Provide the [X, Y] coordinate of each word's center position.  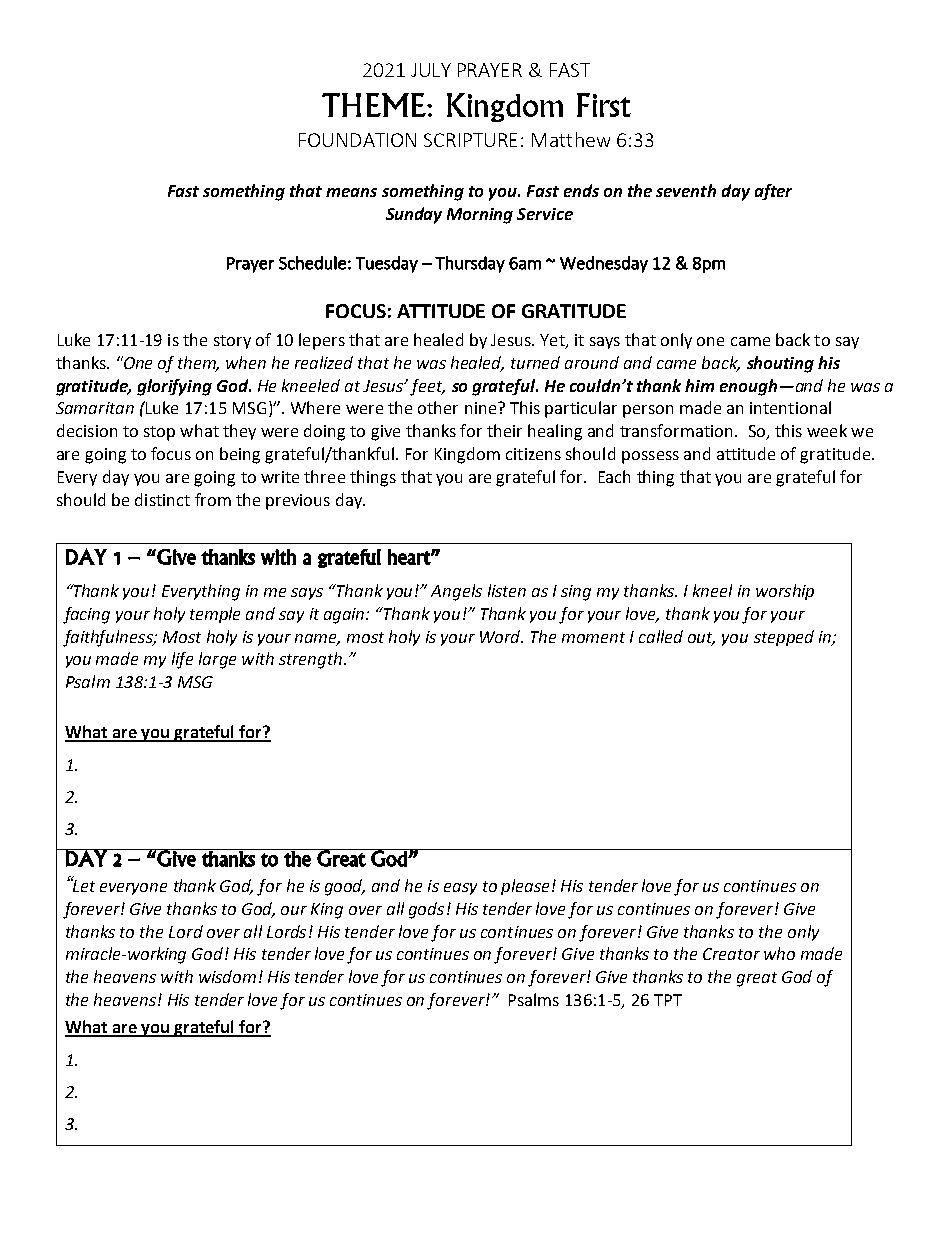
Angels [456, 592]
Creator [731, 954]
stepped [784, 638]
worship [785, 592]
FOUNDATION [357, 140]
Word [501, 636]
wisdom [227, 976]
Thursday [470, 264]
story [232, 342]
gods [426, 910]
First [604, 105]
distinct [162, 499]
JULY [431, 70]
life [182, 660]
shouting [780, 364]
